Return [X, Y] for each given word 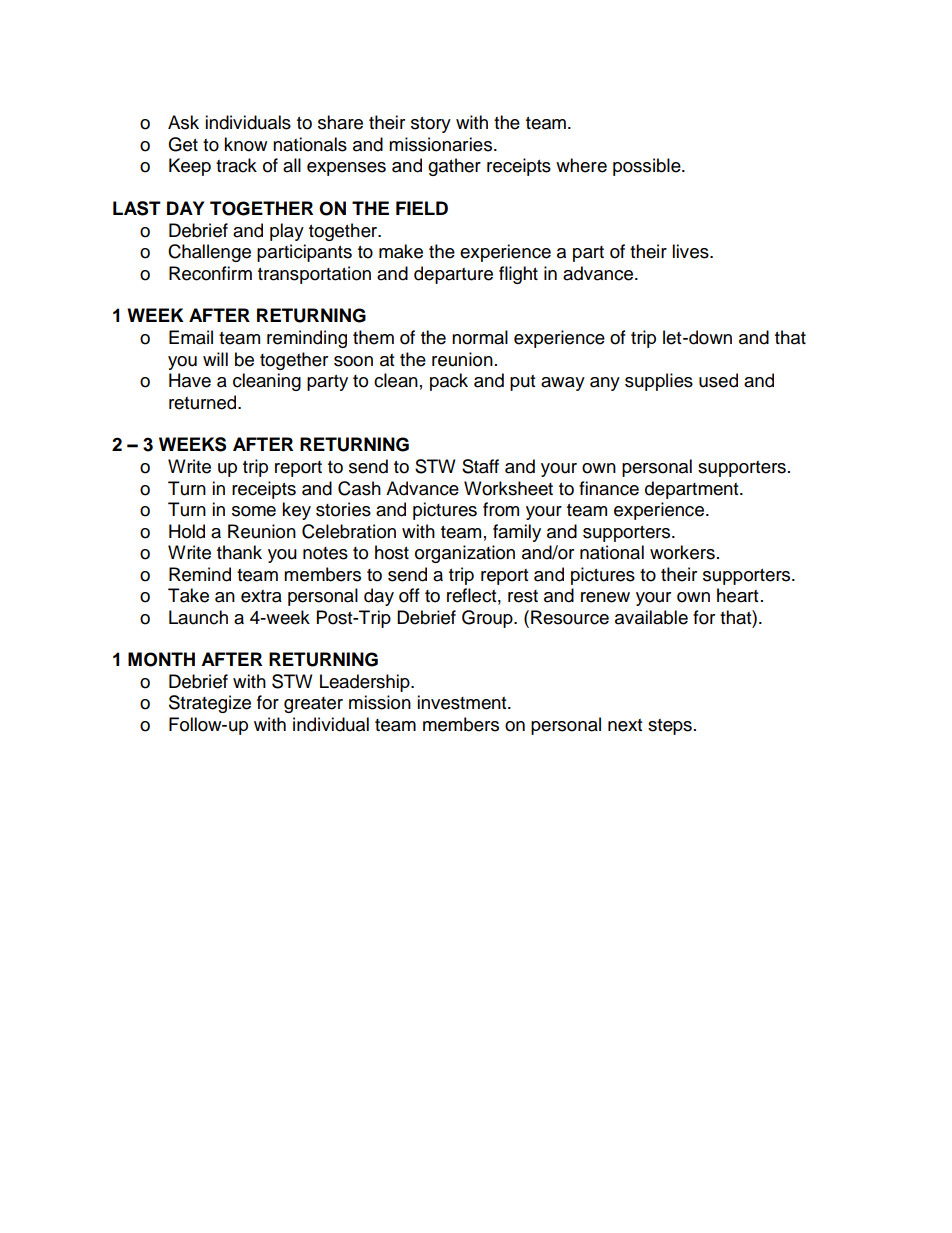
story [431, 125]
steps [670, 727]
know [245, 144]
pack [449, 382]
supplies [659, 382]
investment [463, 702]
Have [190, 380]
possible [648, 167]
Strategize [210, 704]
